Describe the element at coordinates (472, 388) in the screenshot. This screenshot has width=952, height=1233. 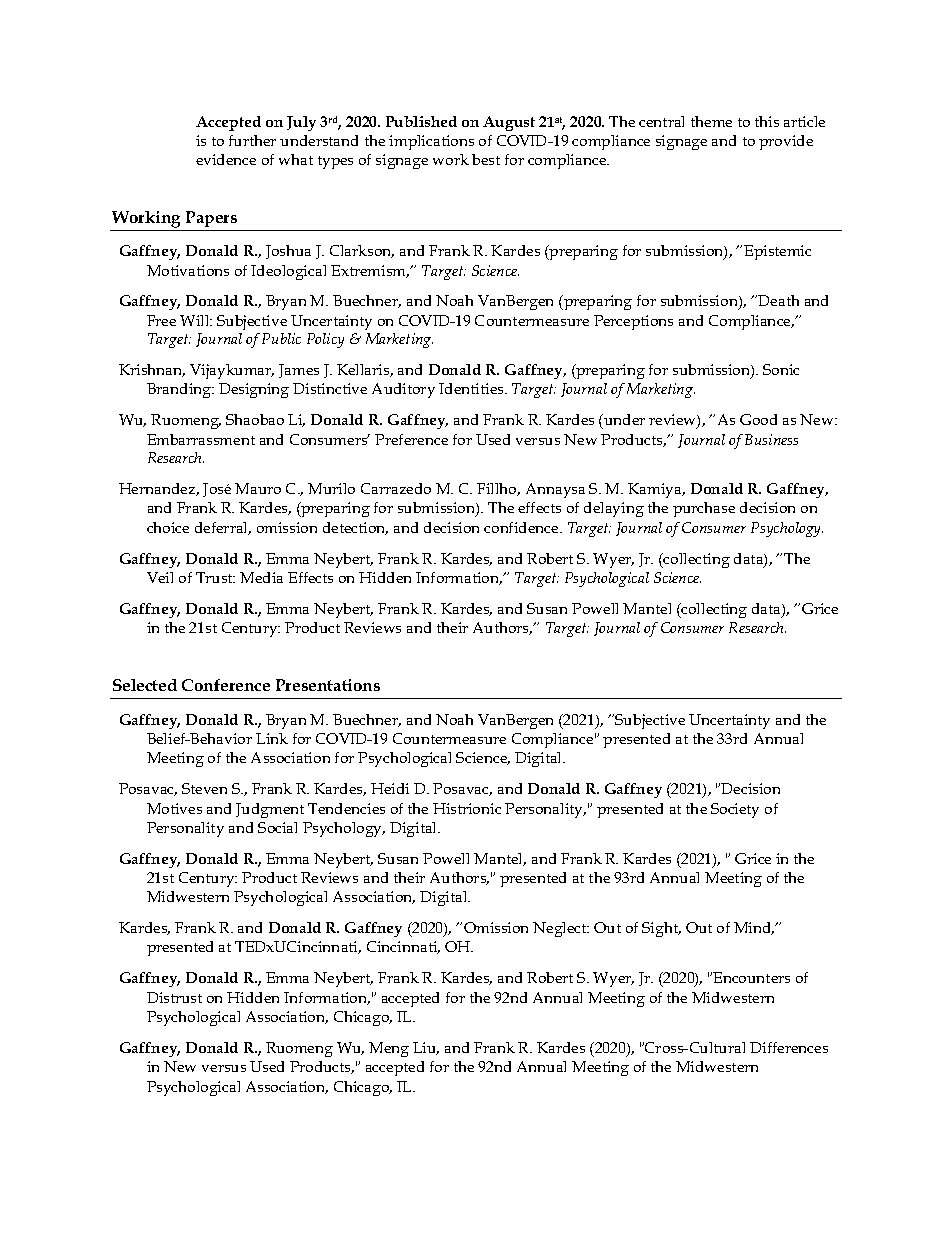
I see `Identities` at that location.
